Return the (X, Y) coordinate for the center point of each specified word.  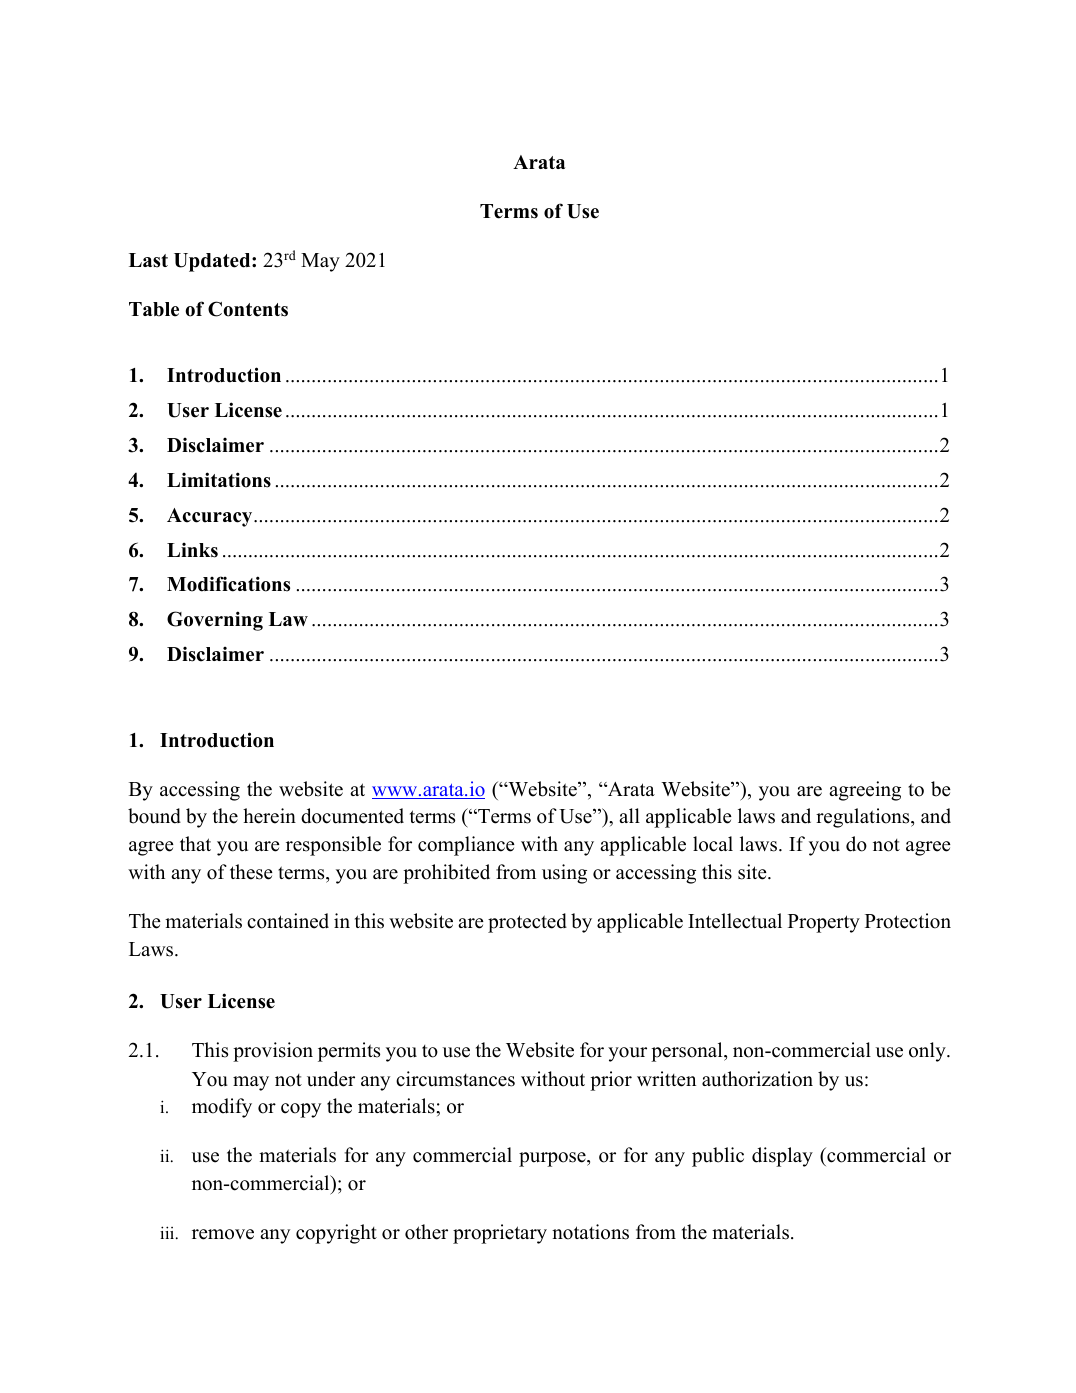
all (629, 815)
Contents (248, 309)
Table (154, 309)
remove (223, 1234)
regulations (864, 818)
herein (269, 816)
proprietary (500, 1234)
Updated (213, 262)
